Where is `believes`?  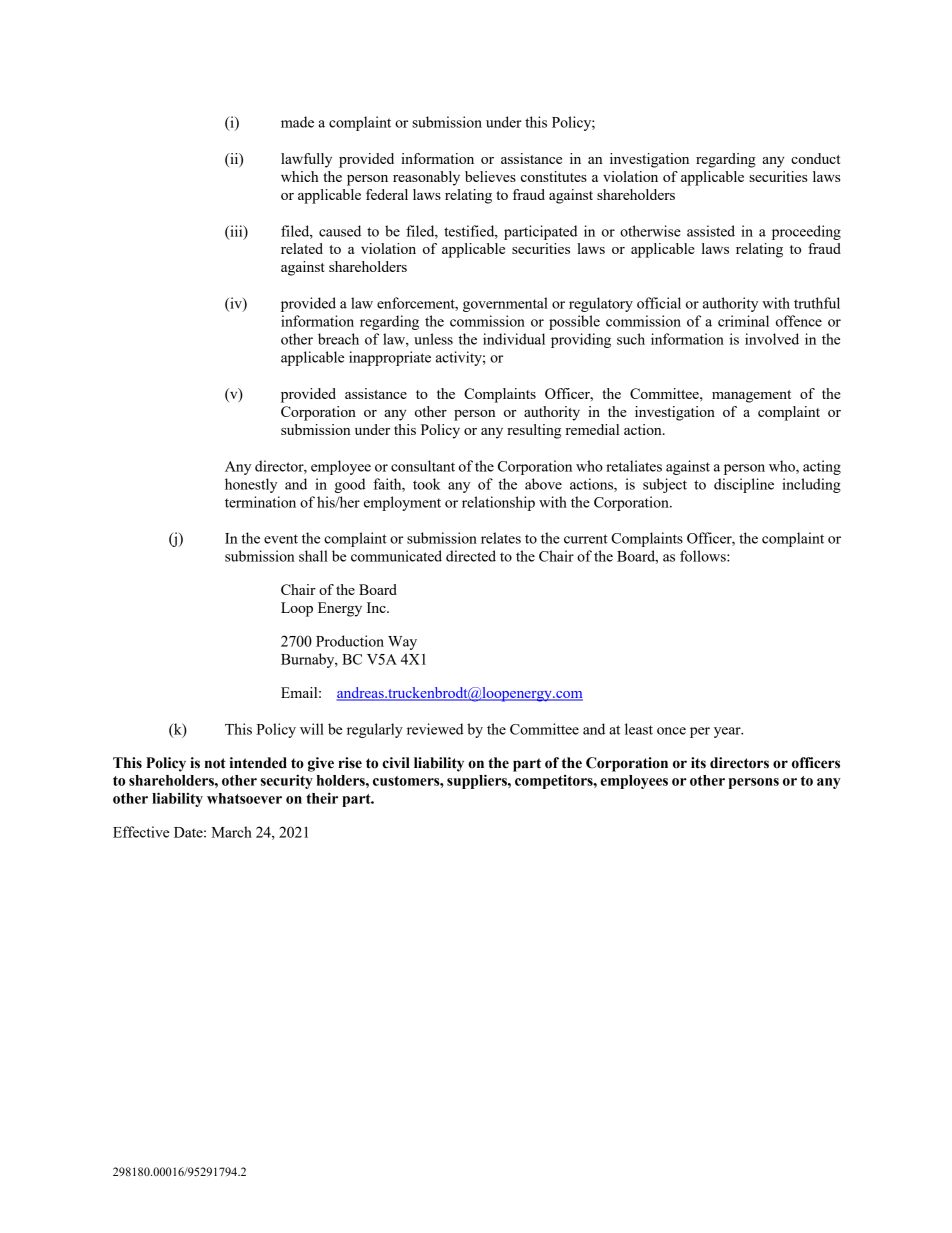 believes is located at coordinates (490, 176).
